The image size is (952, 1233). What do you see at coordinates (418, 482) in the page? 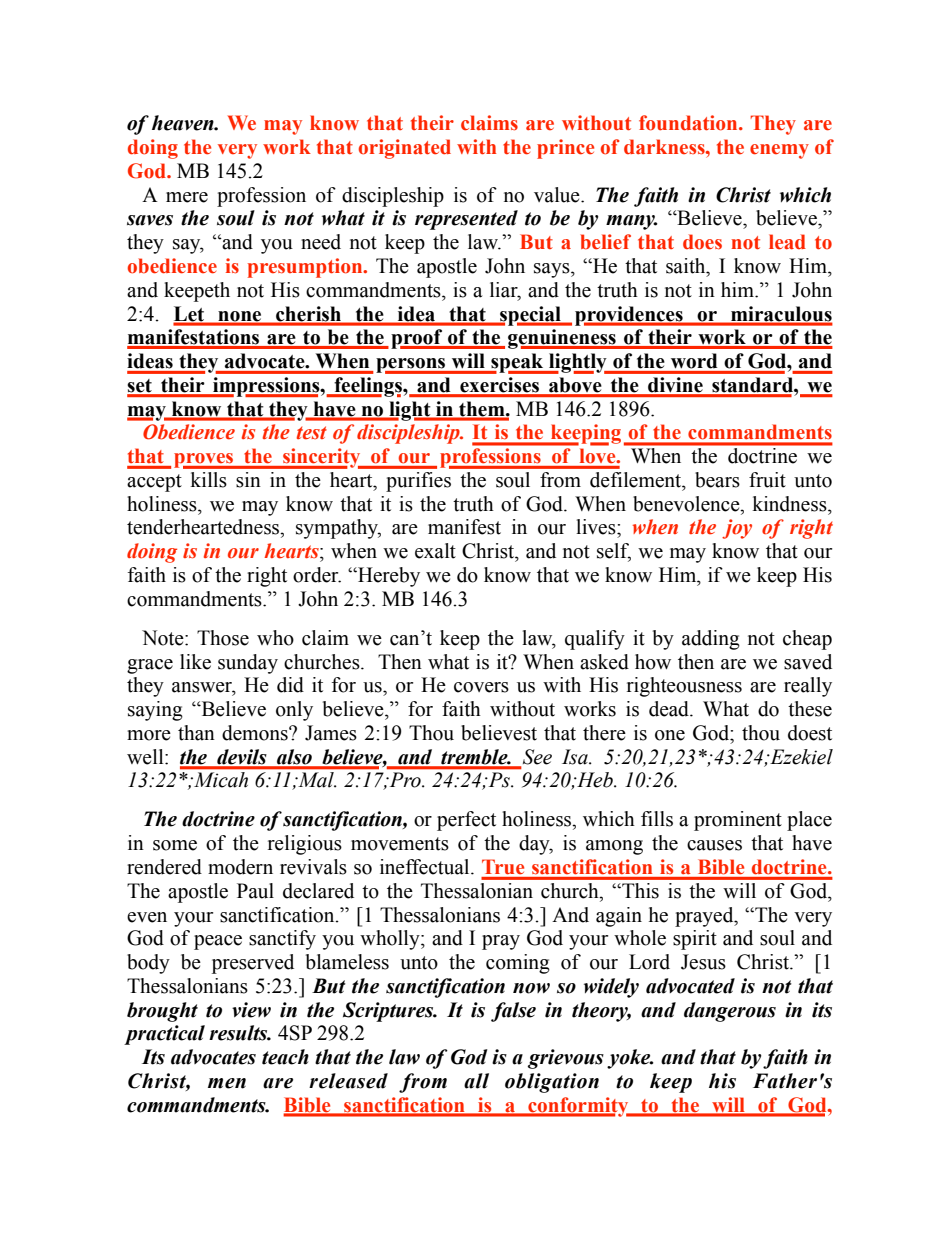
I see `purifies` at bounding box center [418, 482].
